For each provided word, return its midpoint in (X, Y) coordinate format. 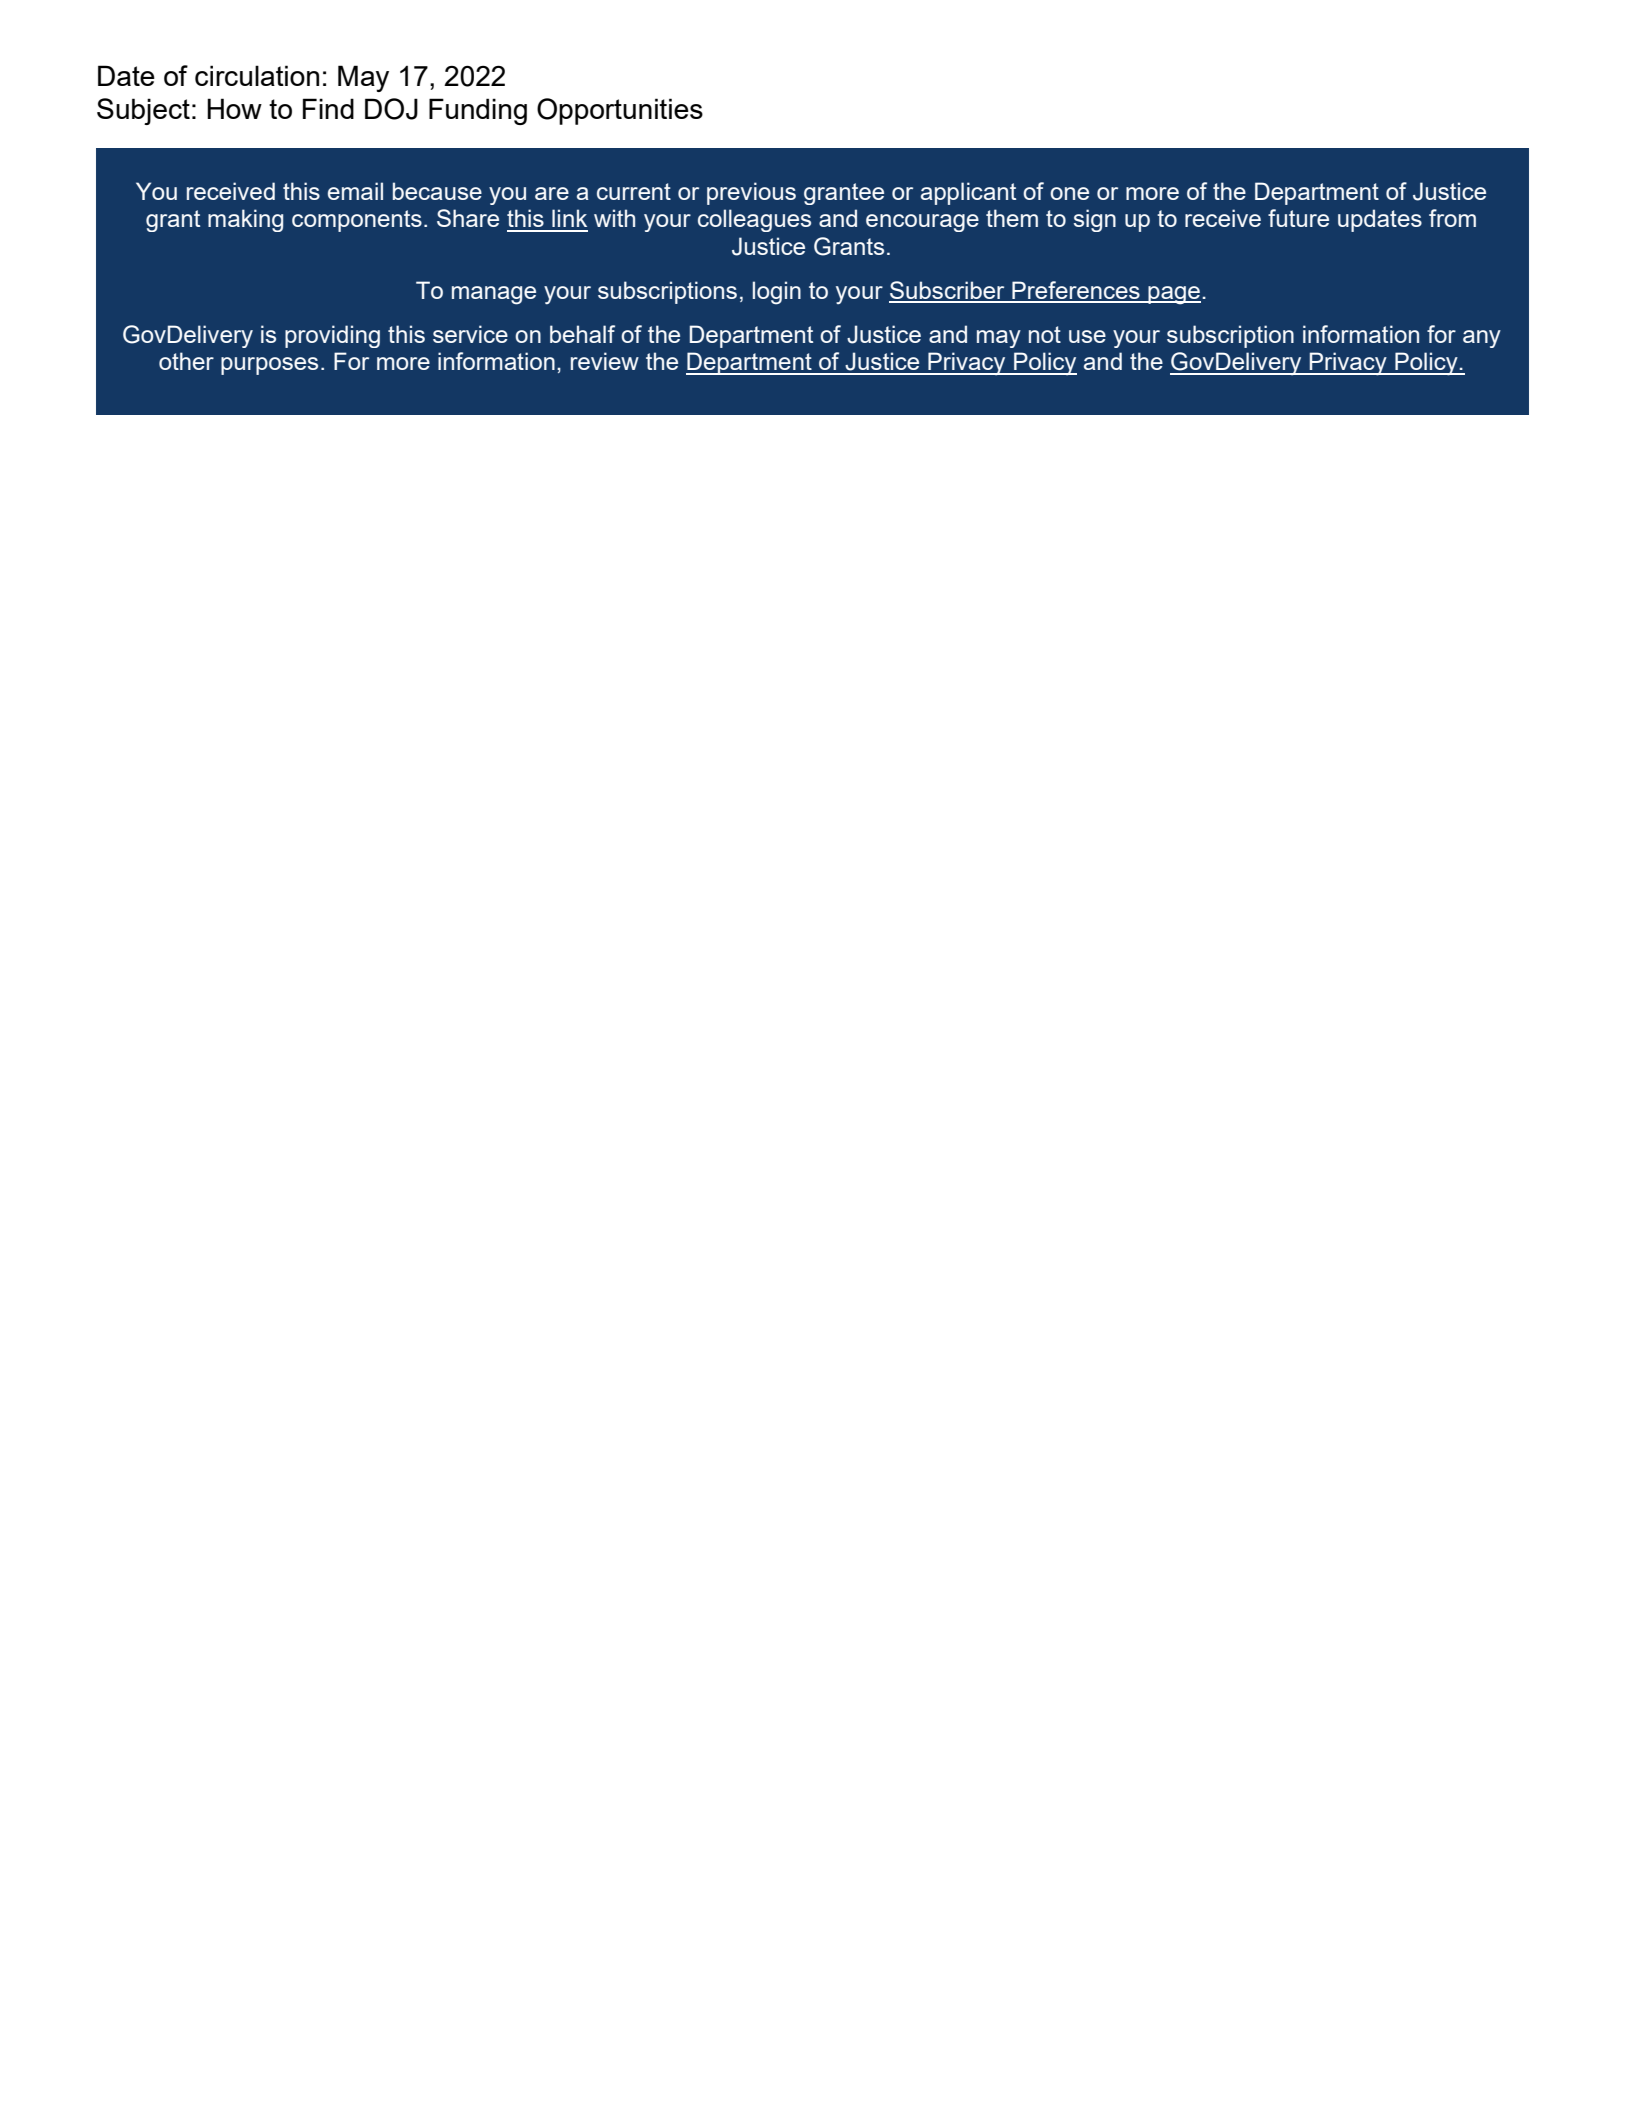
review (605, 361)
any (1482, 339)
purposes (269, 366)
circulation (257, 75)
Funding (478, 111)
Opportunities (620, 111)
